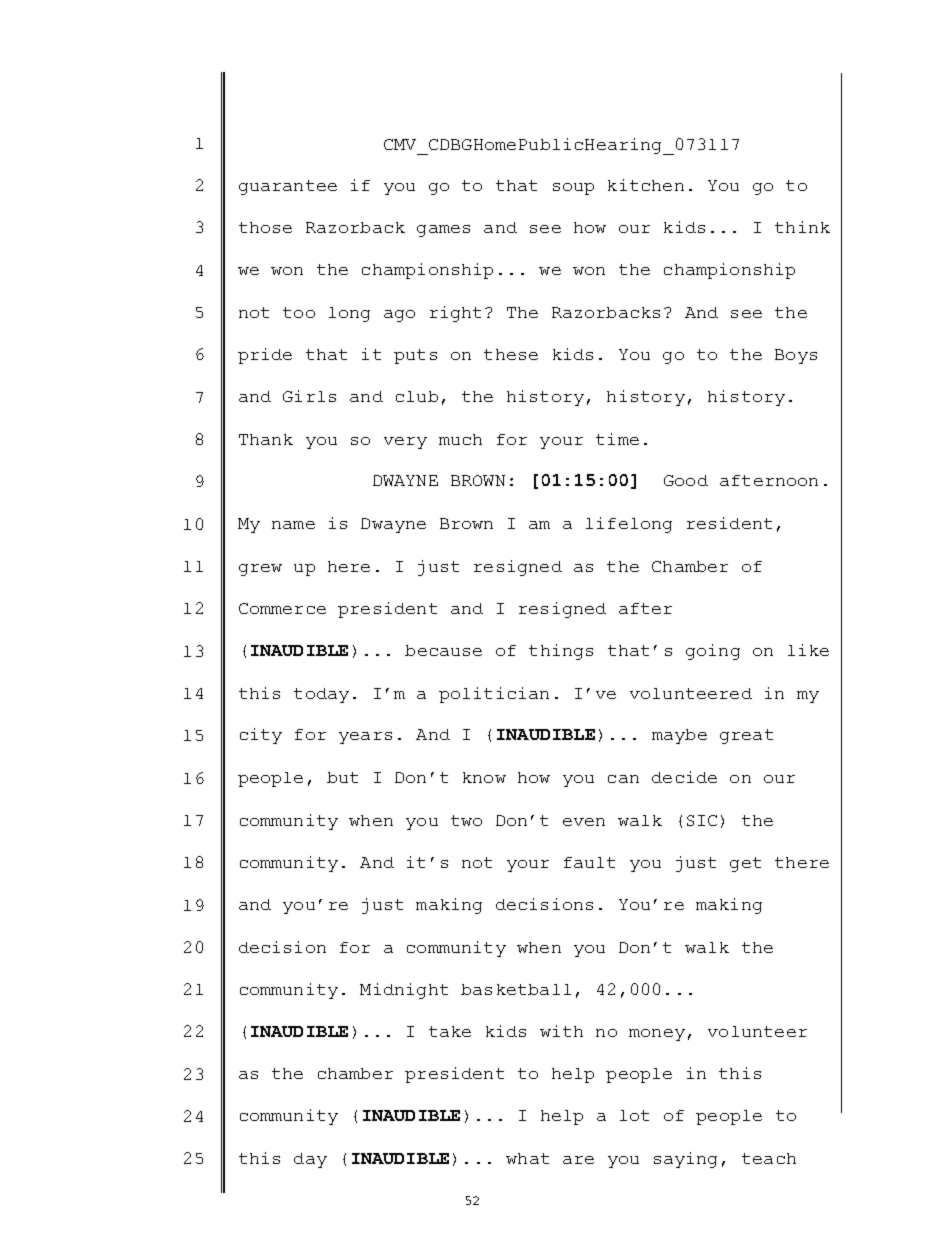 Image resolution: width=952 pixels, height=1233 pixels. I want to click on what, so click(527, 1158).
